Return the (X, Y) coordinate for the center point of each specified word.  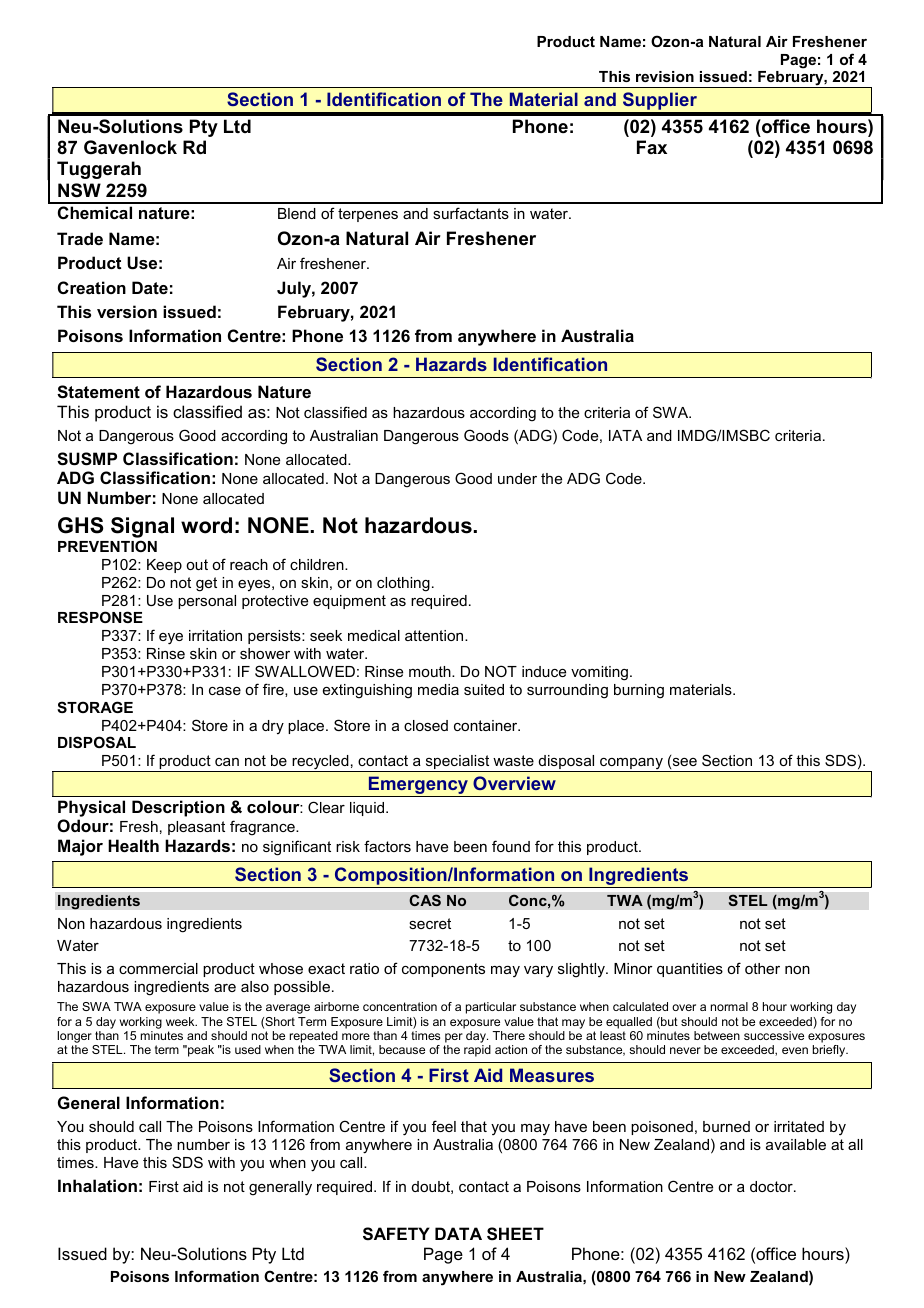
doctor (772, 1186)
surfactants (471, 213)
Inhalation (97, 1185)
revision (665, 76)
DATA (458, 1233)
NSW (79, 190)
